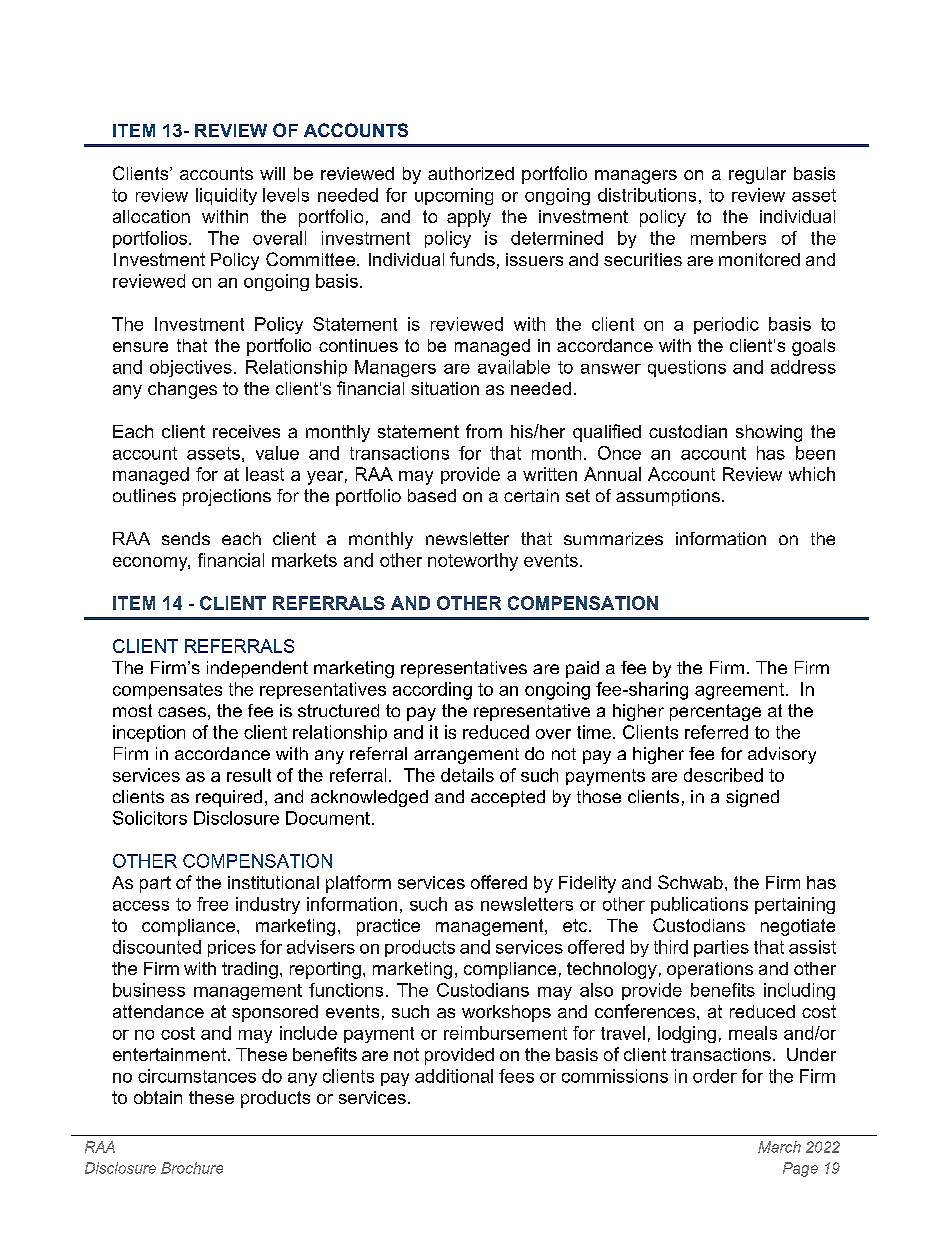  Describe the element at coordinates (769, 433) in the screenshot. I see `showing` at that location.
